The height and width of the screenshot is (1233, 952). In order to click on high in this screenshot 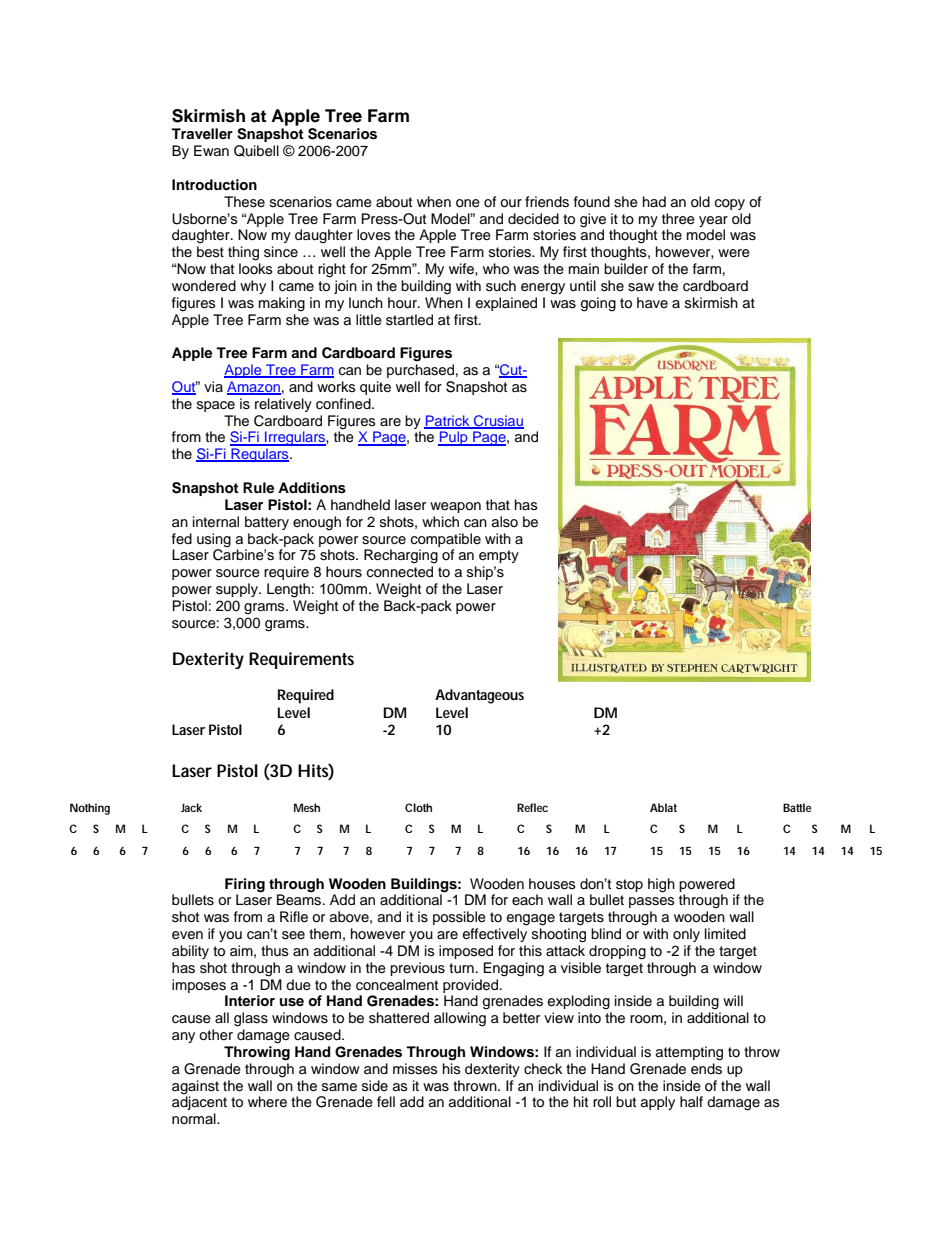, I will do `click(661, 885)`.
